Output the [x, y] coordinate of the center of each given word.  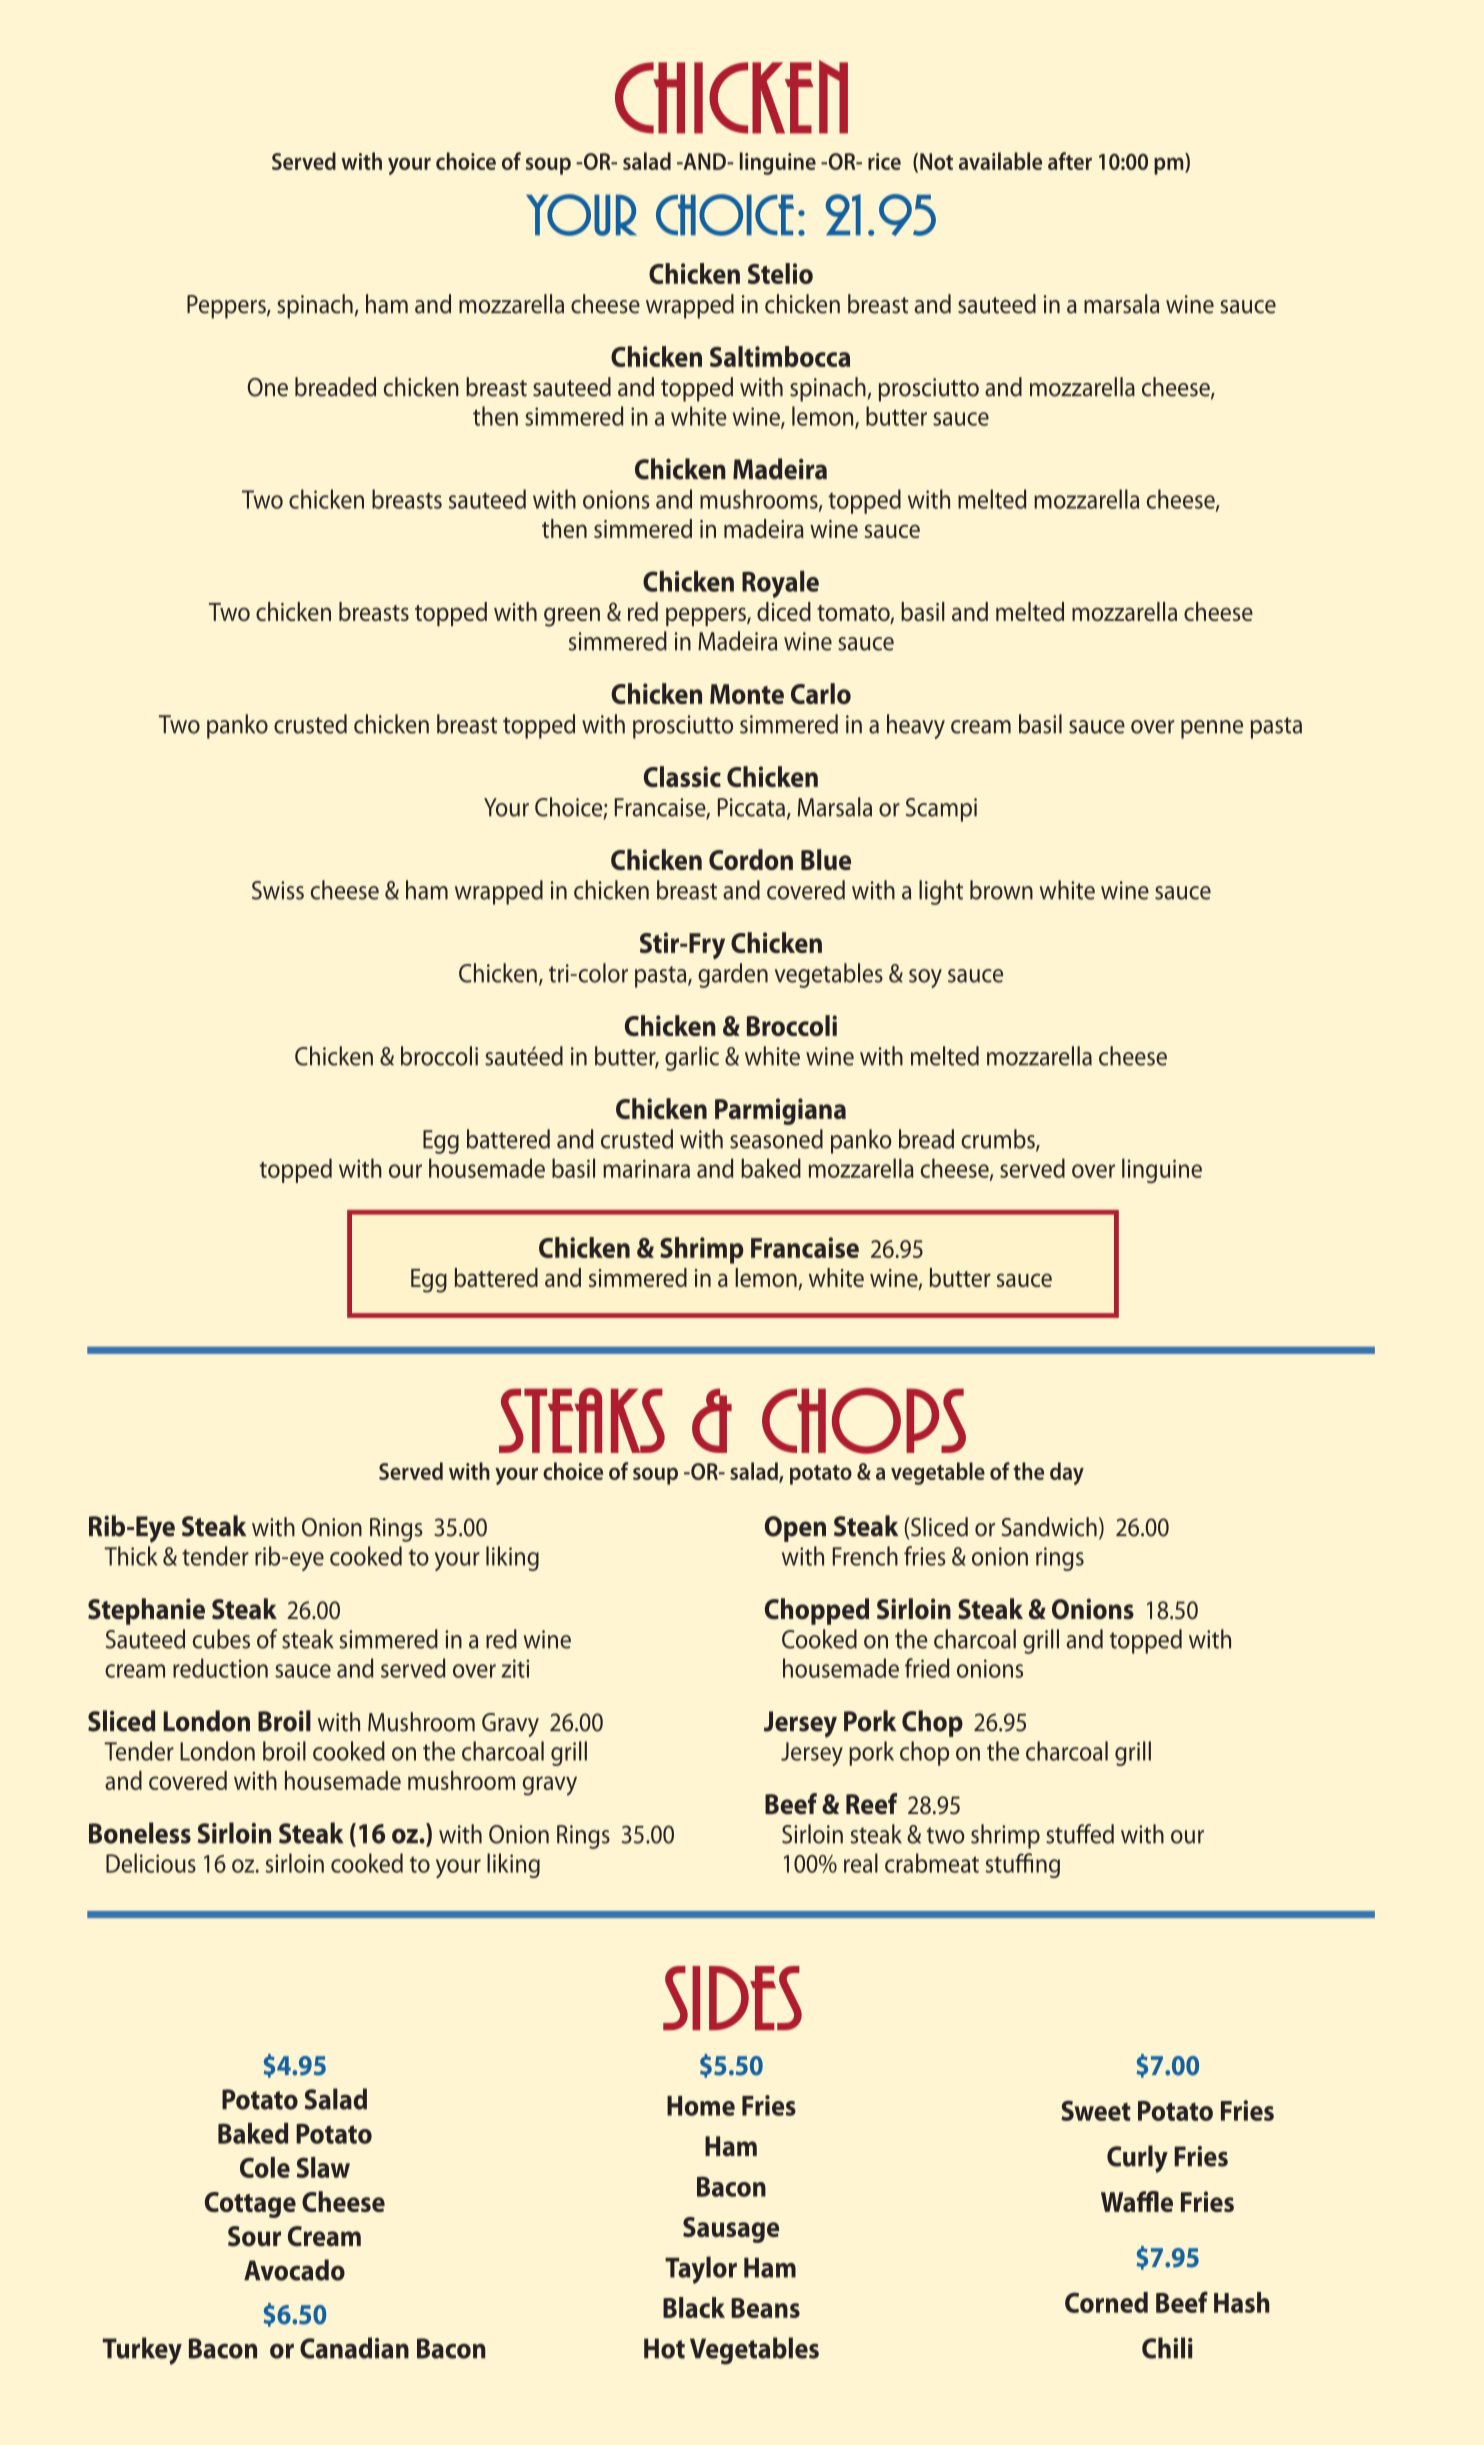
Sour [254, 2236]
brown [1001, 890]
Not [936, 161]
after [1070, 161]
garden [733, 975]
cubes [221, 1639]
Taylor [701, 2270]
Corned [1106, 2302]
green [572, 617]
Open [795, 1529]
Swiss [278, 890]
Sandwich [1049, 1527]
